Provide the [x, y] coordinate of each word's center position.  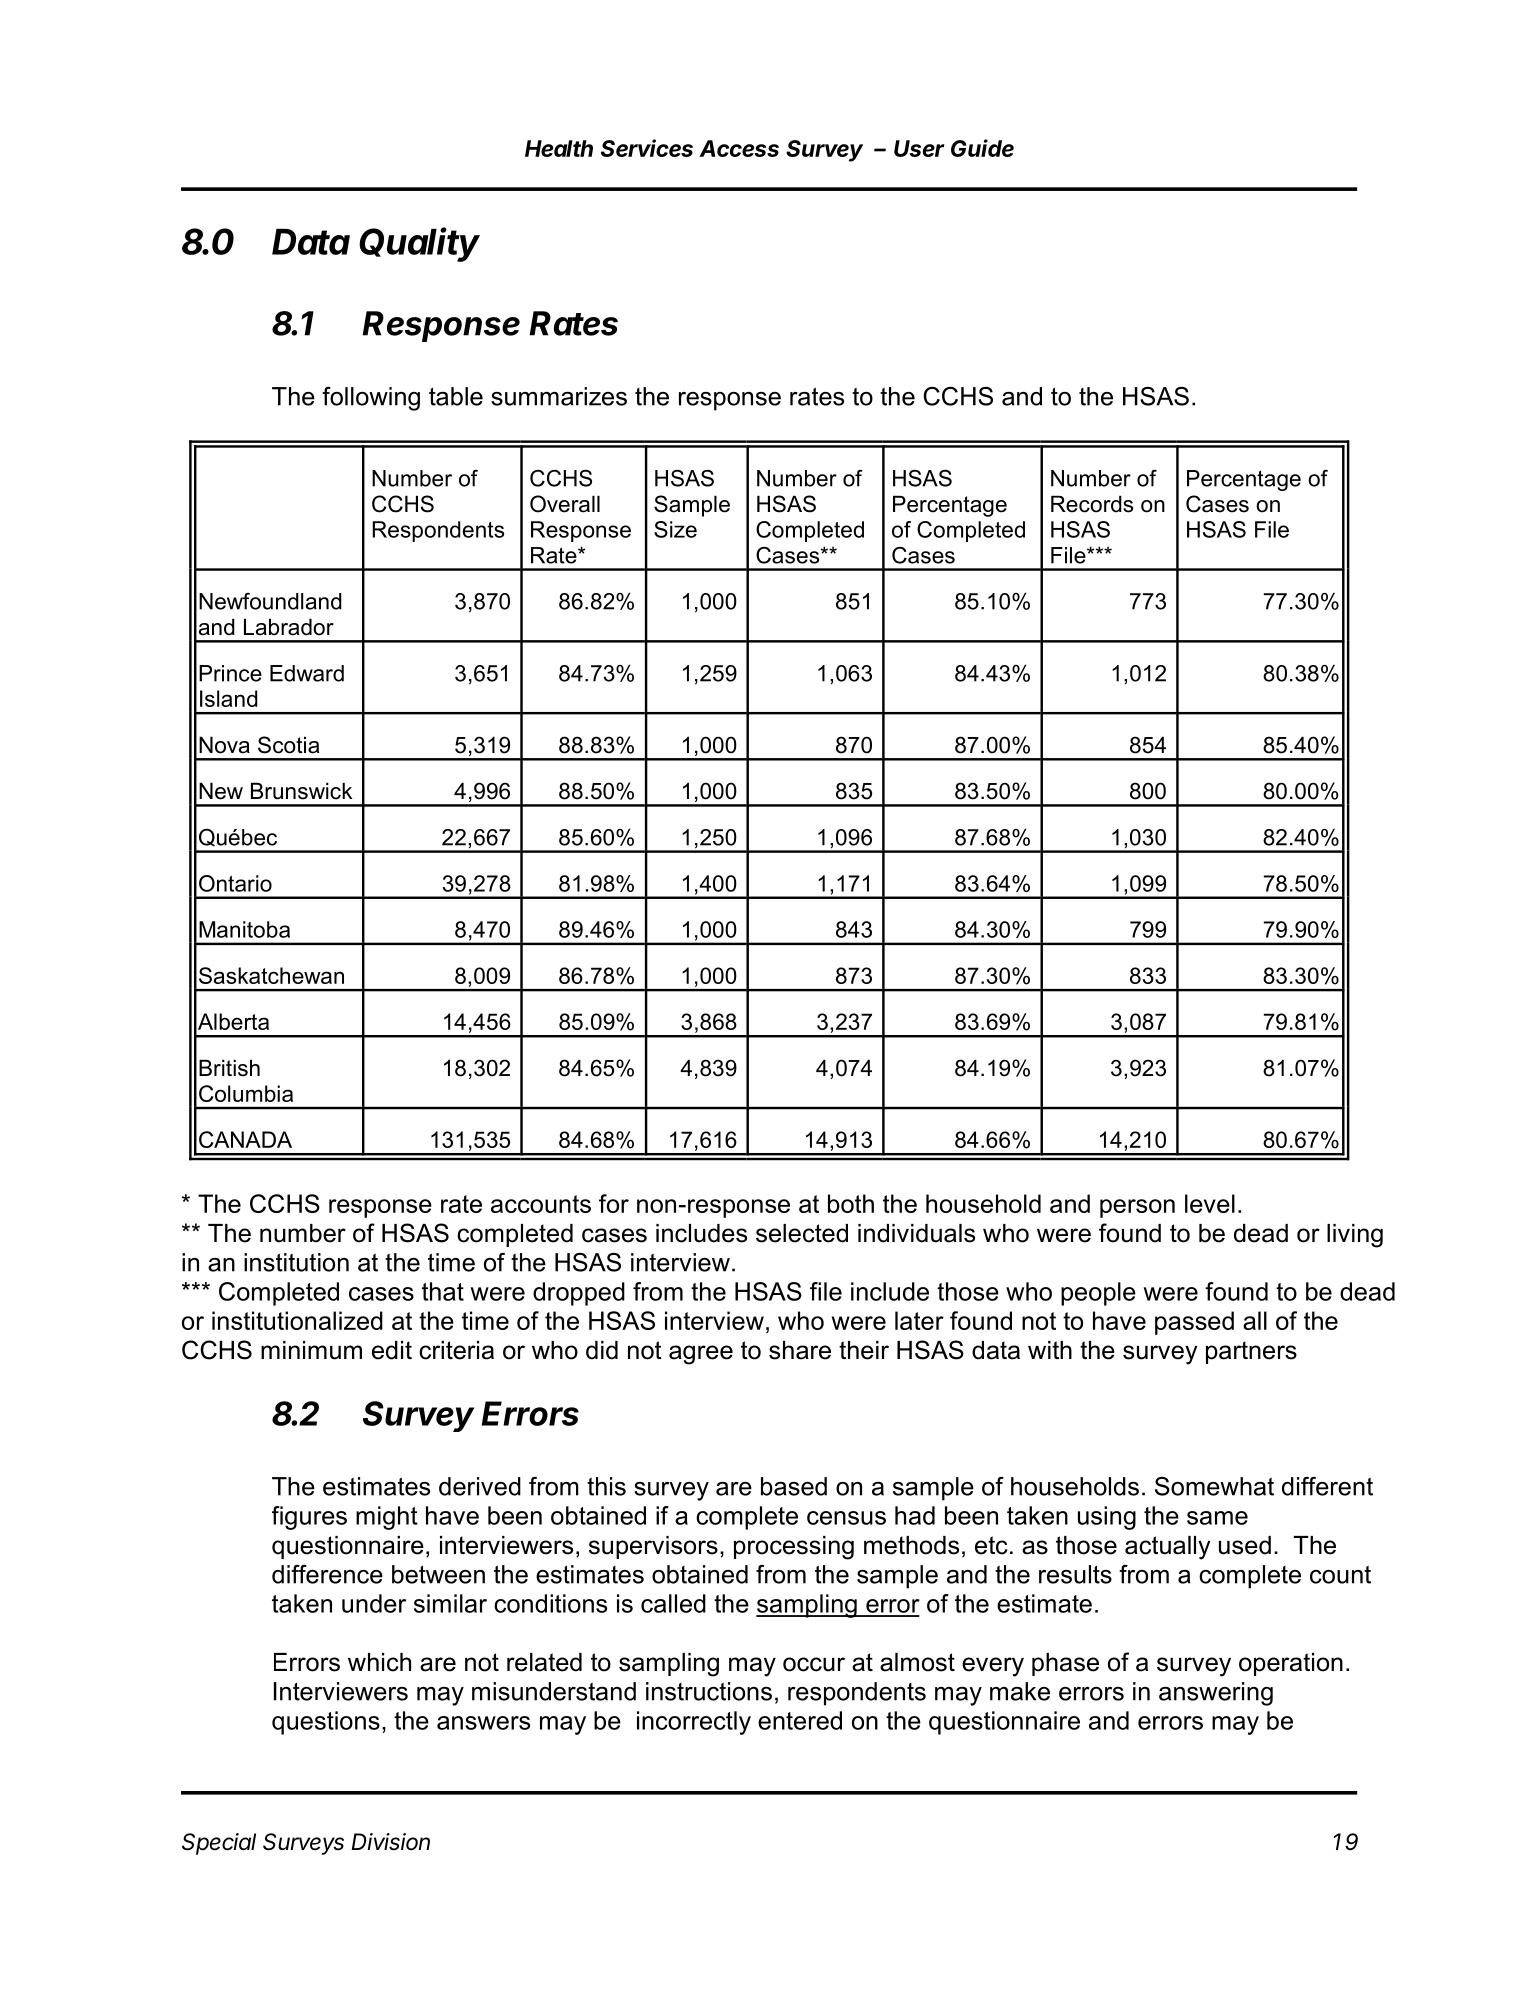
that [443, 1291]
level [1210, 1203]
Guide [982, 148]
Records [1092, 504]
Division [390, 1842]
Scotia [289, 745]
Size [675, 529]
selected [802, 1233]
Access [739, 148]
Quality [419, 244]
